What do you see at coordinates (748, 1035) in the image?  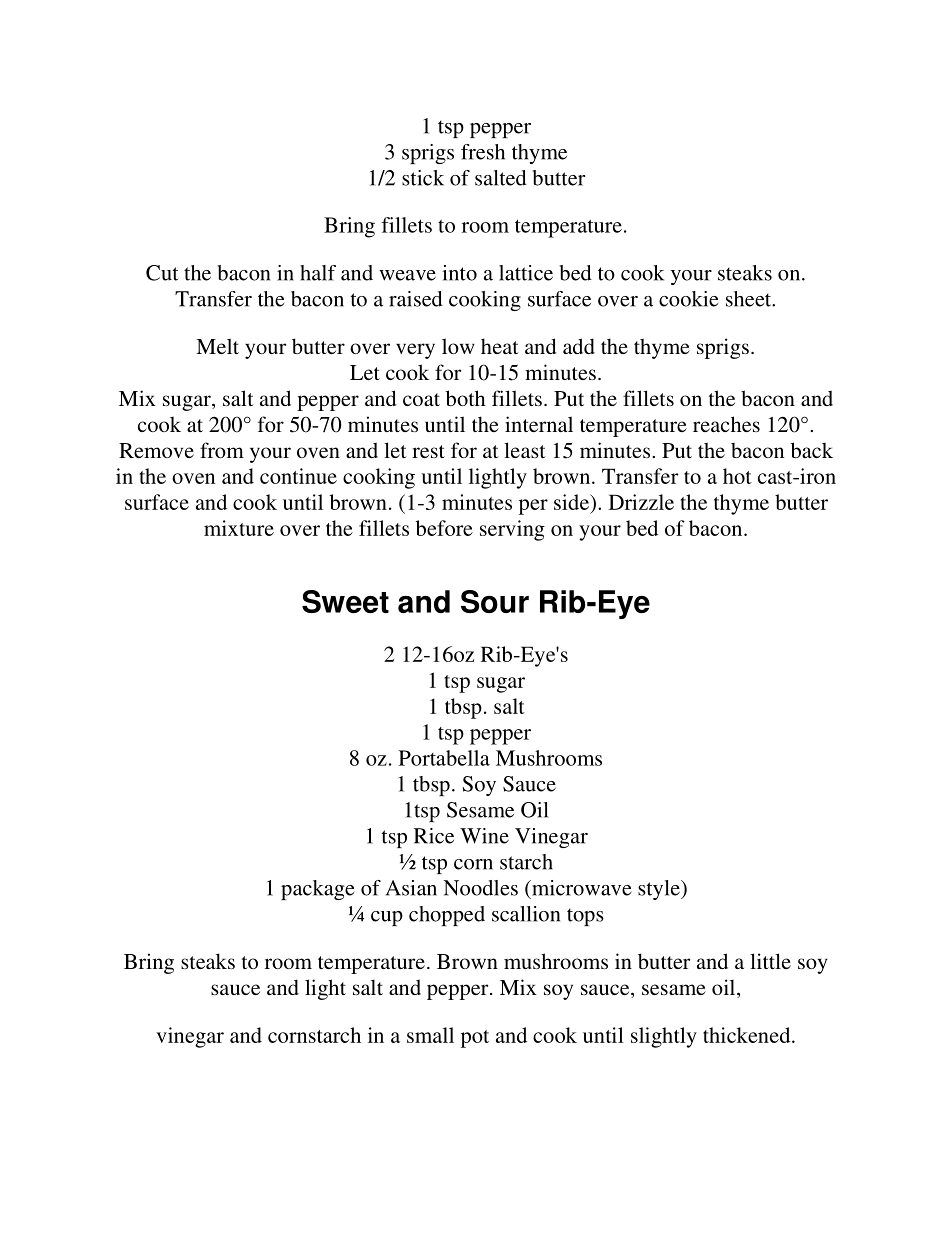 I see `thickened` at bounding box center [748, 1035].
